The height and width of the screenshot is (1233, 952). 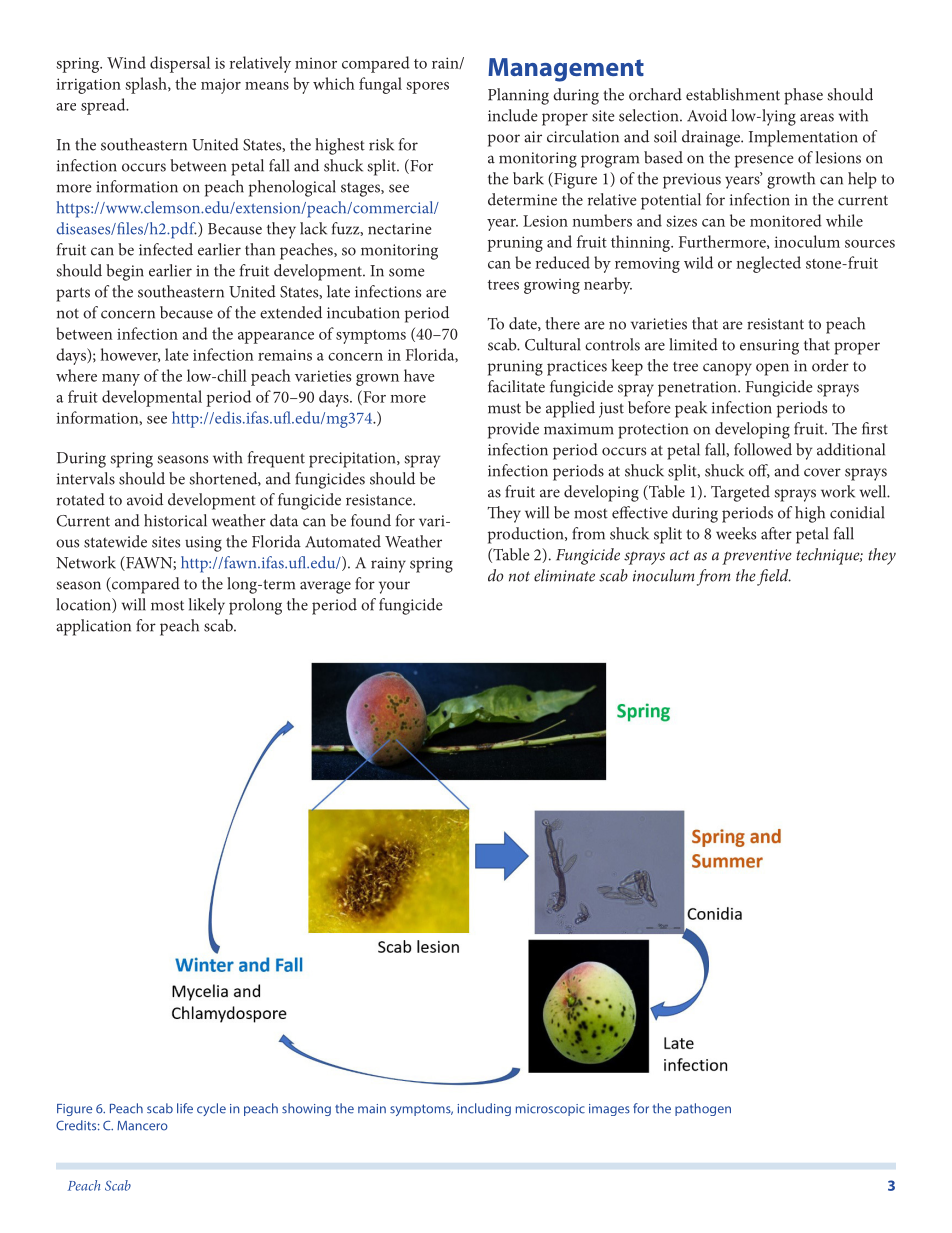 What do you see at coordinates (185, 1108) in the screenshot?
I see `life` at bounding box center [185, 1108].
